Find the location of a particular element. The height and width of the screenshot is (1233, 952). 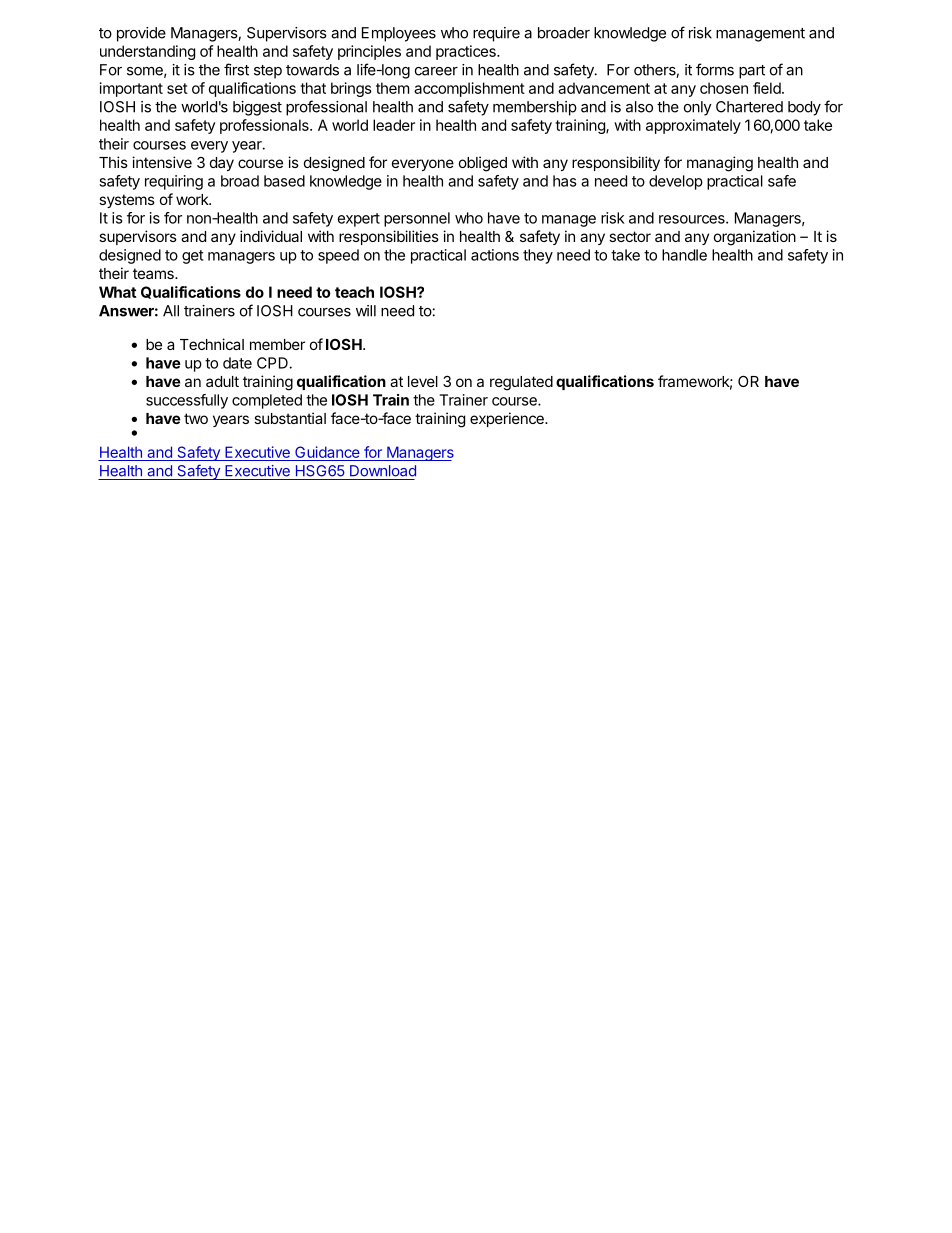

practices is located at coordinates (467, 52).
